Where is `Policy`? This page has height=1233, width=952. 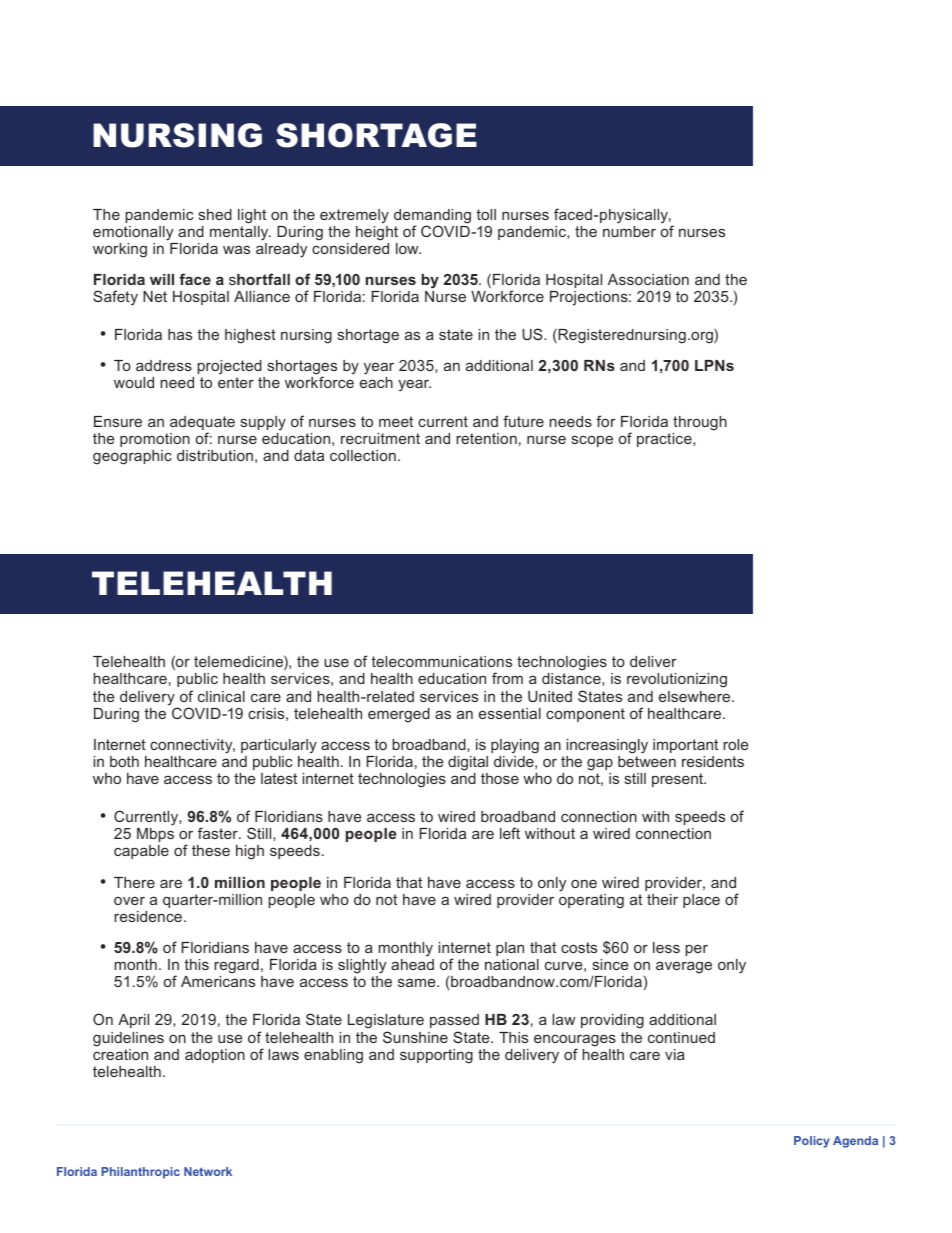 Policy is located at coordinates (812, 1142).
